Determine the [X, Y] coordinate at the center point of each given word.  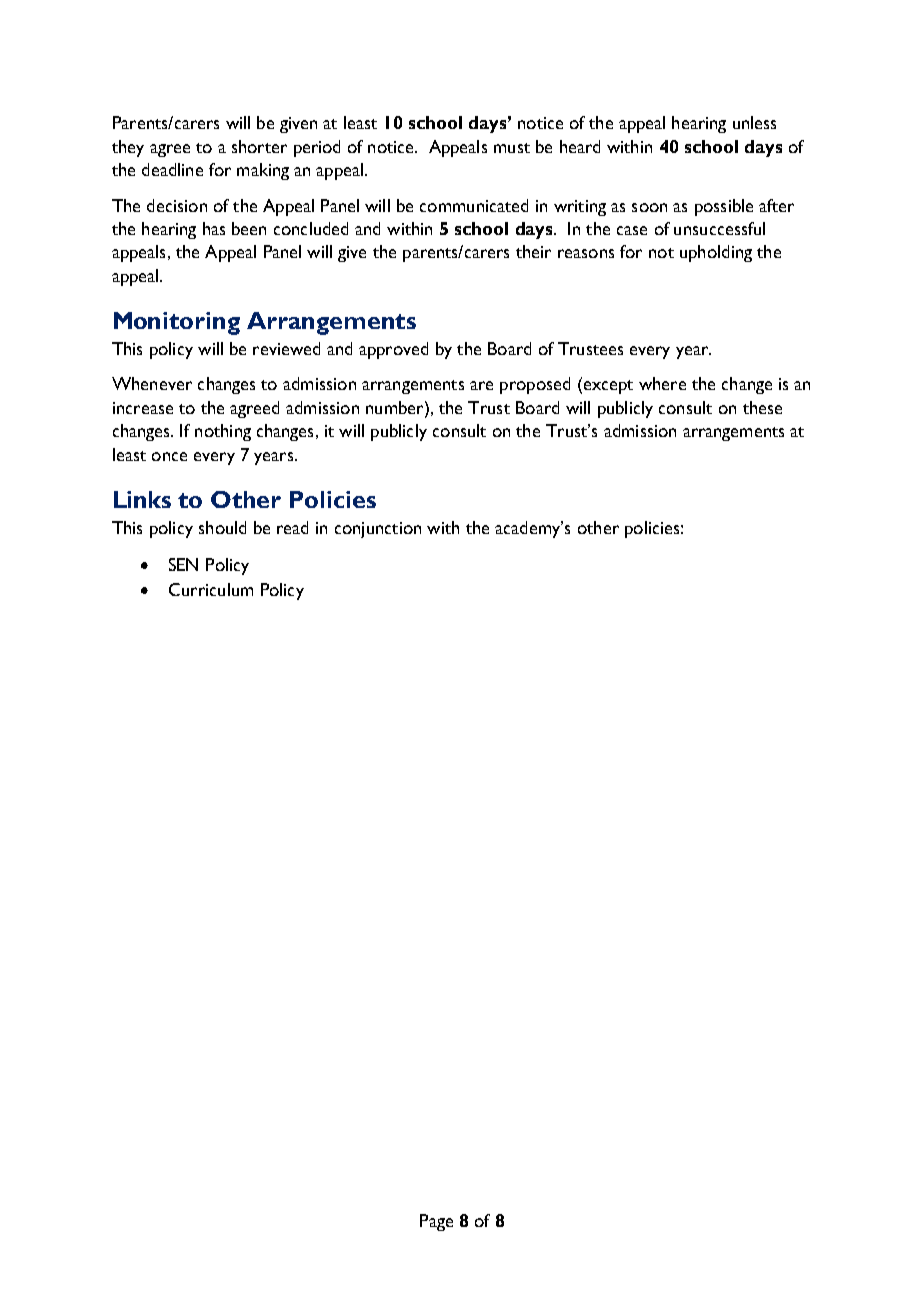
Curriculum [211, 589]
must [512, 148]
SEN [183, 564]
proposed [535, 385]
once [169, 456]
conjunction [378, 530]
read [292, 527]
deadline [172, 169]
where [662, 383]
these [762, 407]
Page [436, 1222]
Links [142, 499]
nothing [223, 432]
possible [724, 207]
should [222, 527]
